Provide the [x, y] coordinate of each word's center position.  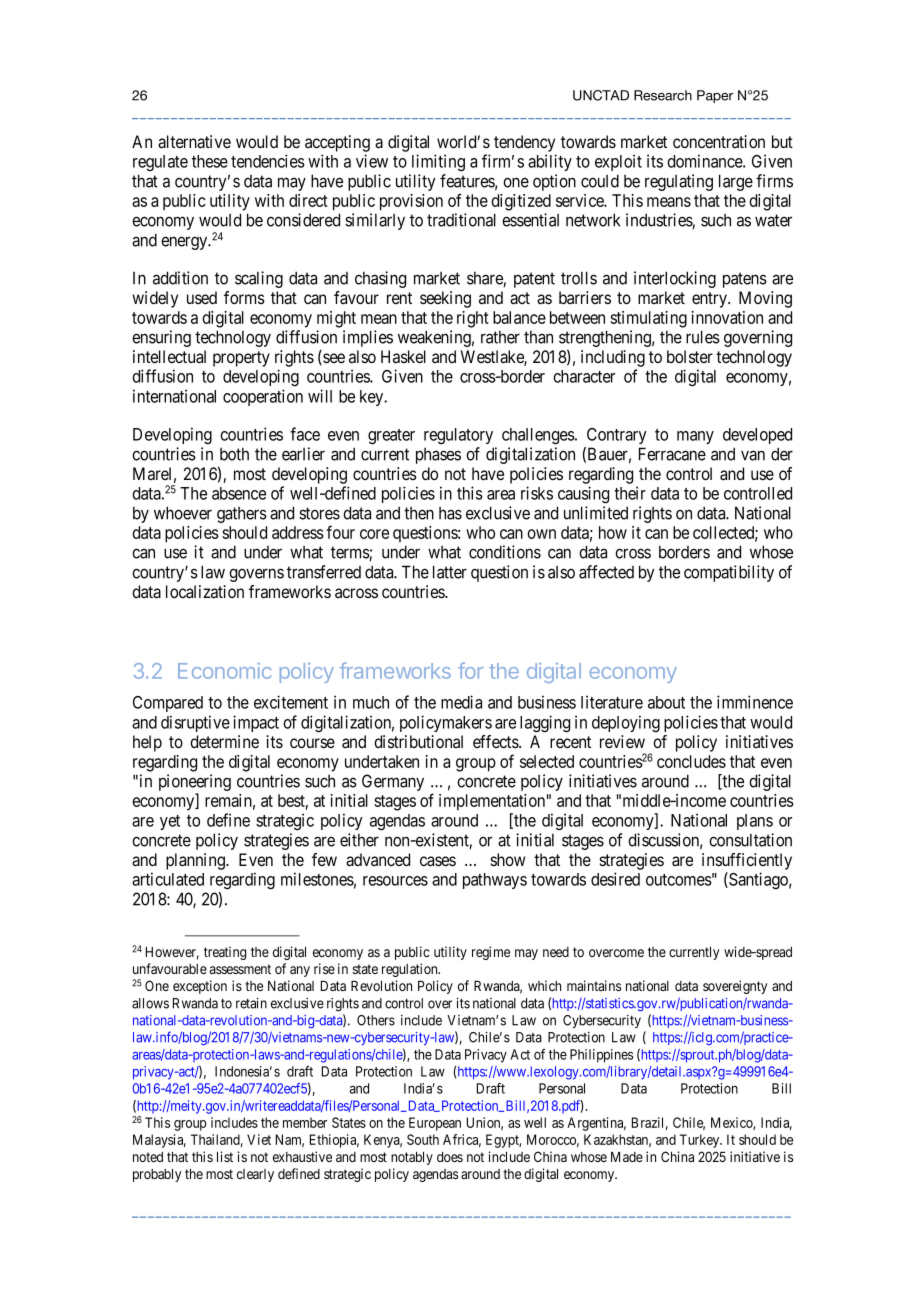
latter [450, 572]
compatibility [729, 573]
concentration [719, 141]
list [225, 1156]
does [450, 1157]
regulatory [458, 436]
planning [196, 861]
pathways [495, 881]
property [241, 359]
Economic [224, 671]
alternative [194, 142]
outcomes [679, 880]
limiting [438, 162]
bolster [690, 356]
